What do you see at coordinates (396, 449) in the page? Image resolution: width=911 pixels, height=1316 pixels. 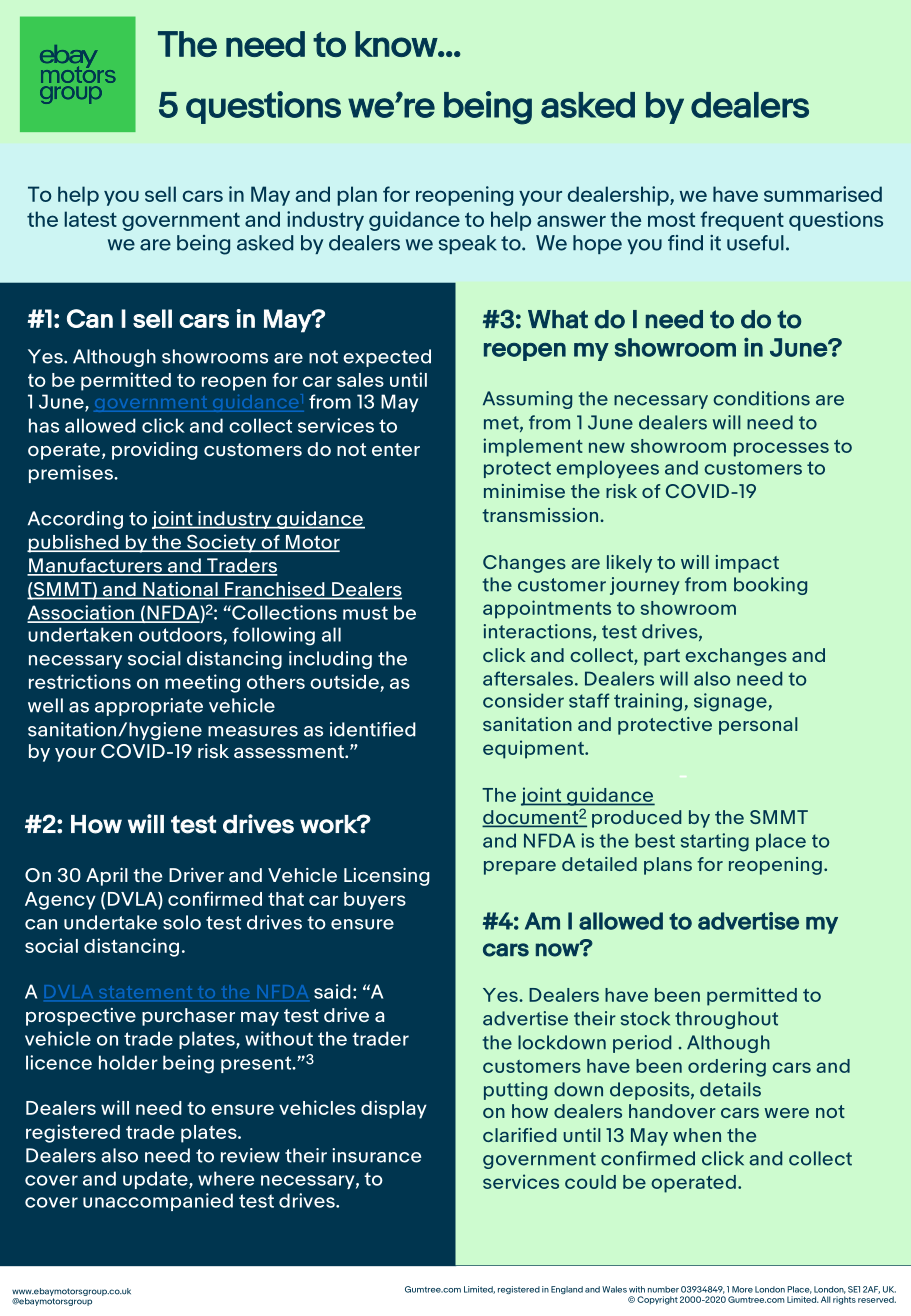 I see `enter` at bounding box center [396, 449].
